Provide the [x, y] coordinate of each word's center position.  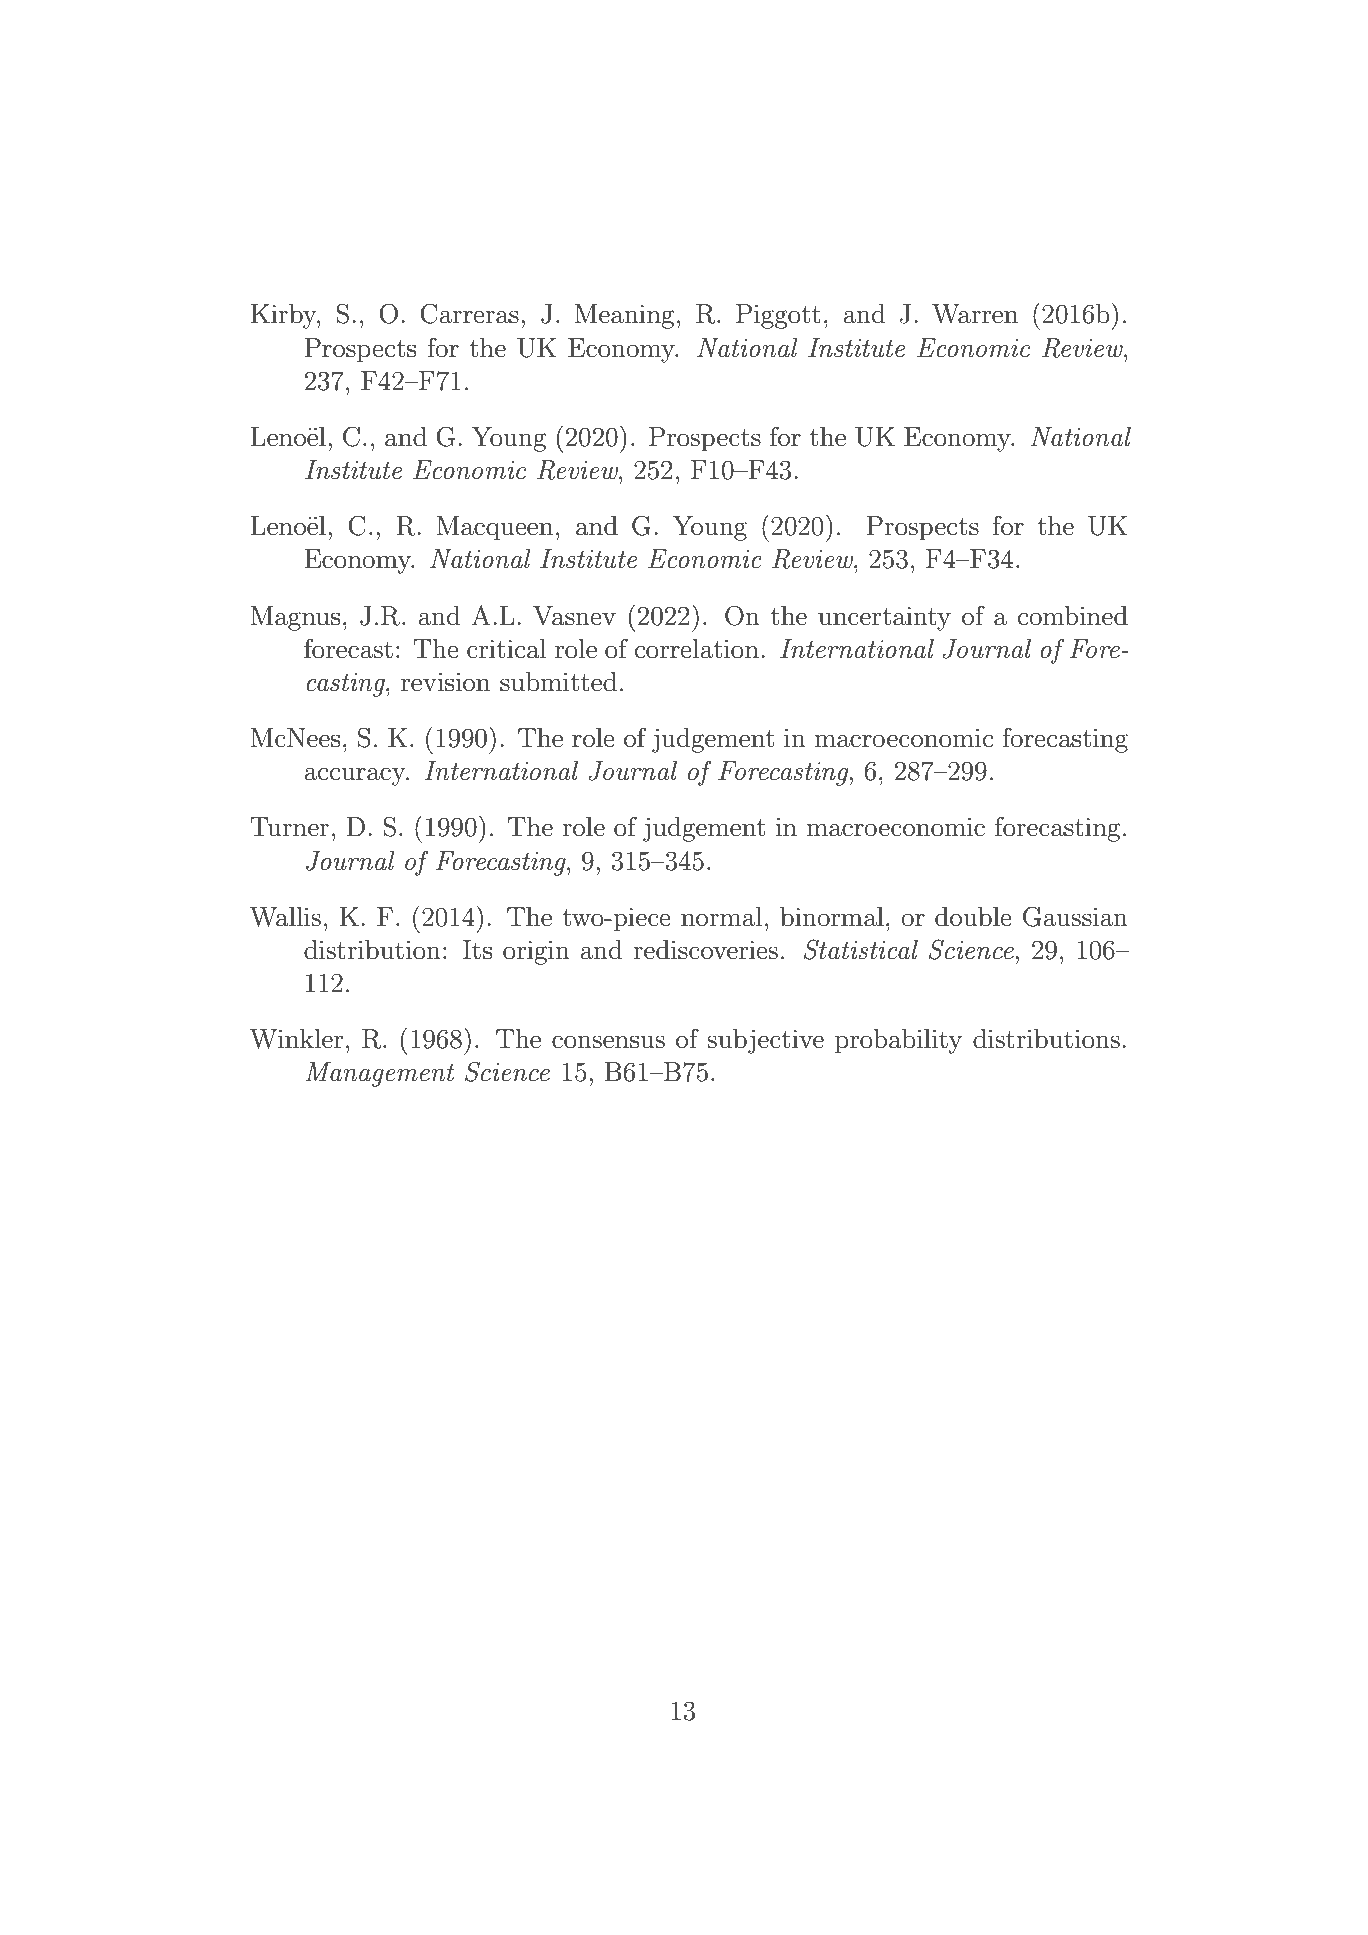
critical [507, 649]
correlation [697, 649]
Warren [975, 314]
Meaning [624, 316]
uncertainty [884, 619]
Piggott [778, 316]
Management [380, 1074]
